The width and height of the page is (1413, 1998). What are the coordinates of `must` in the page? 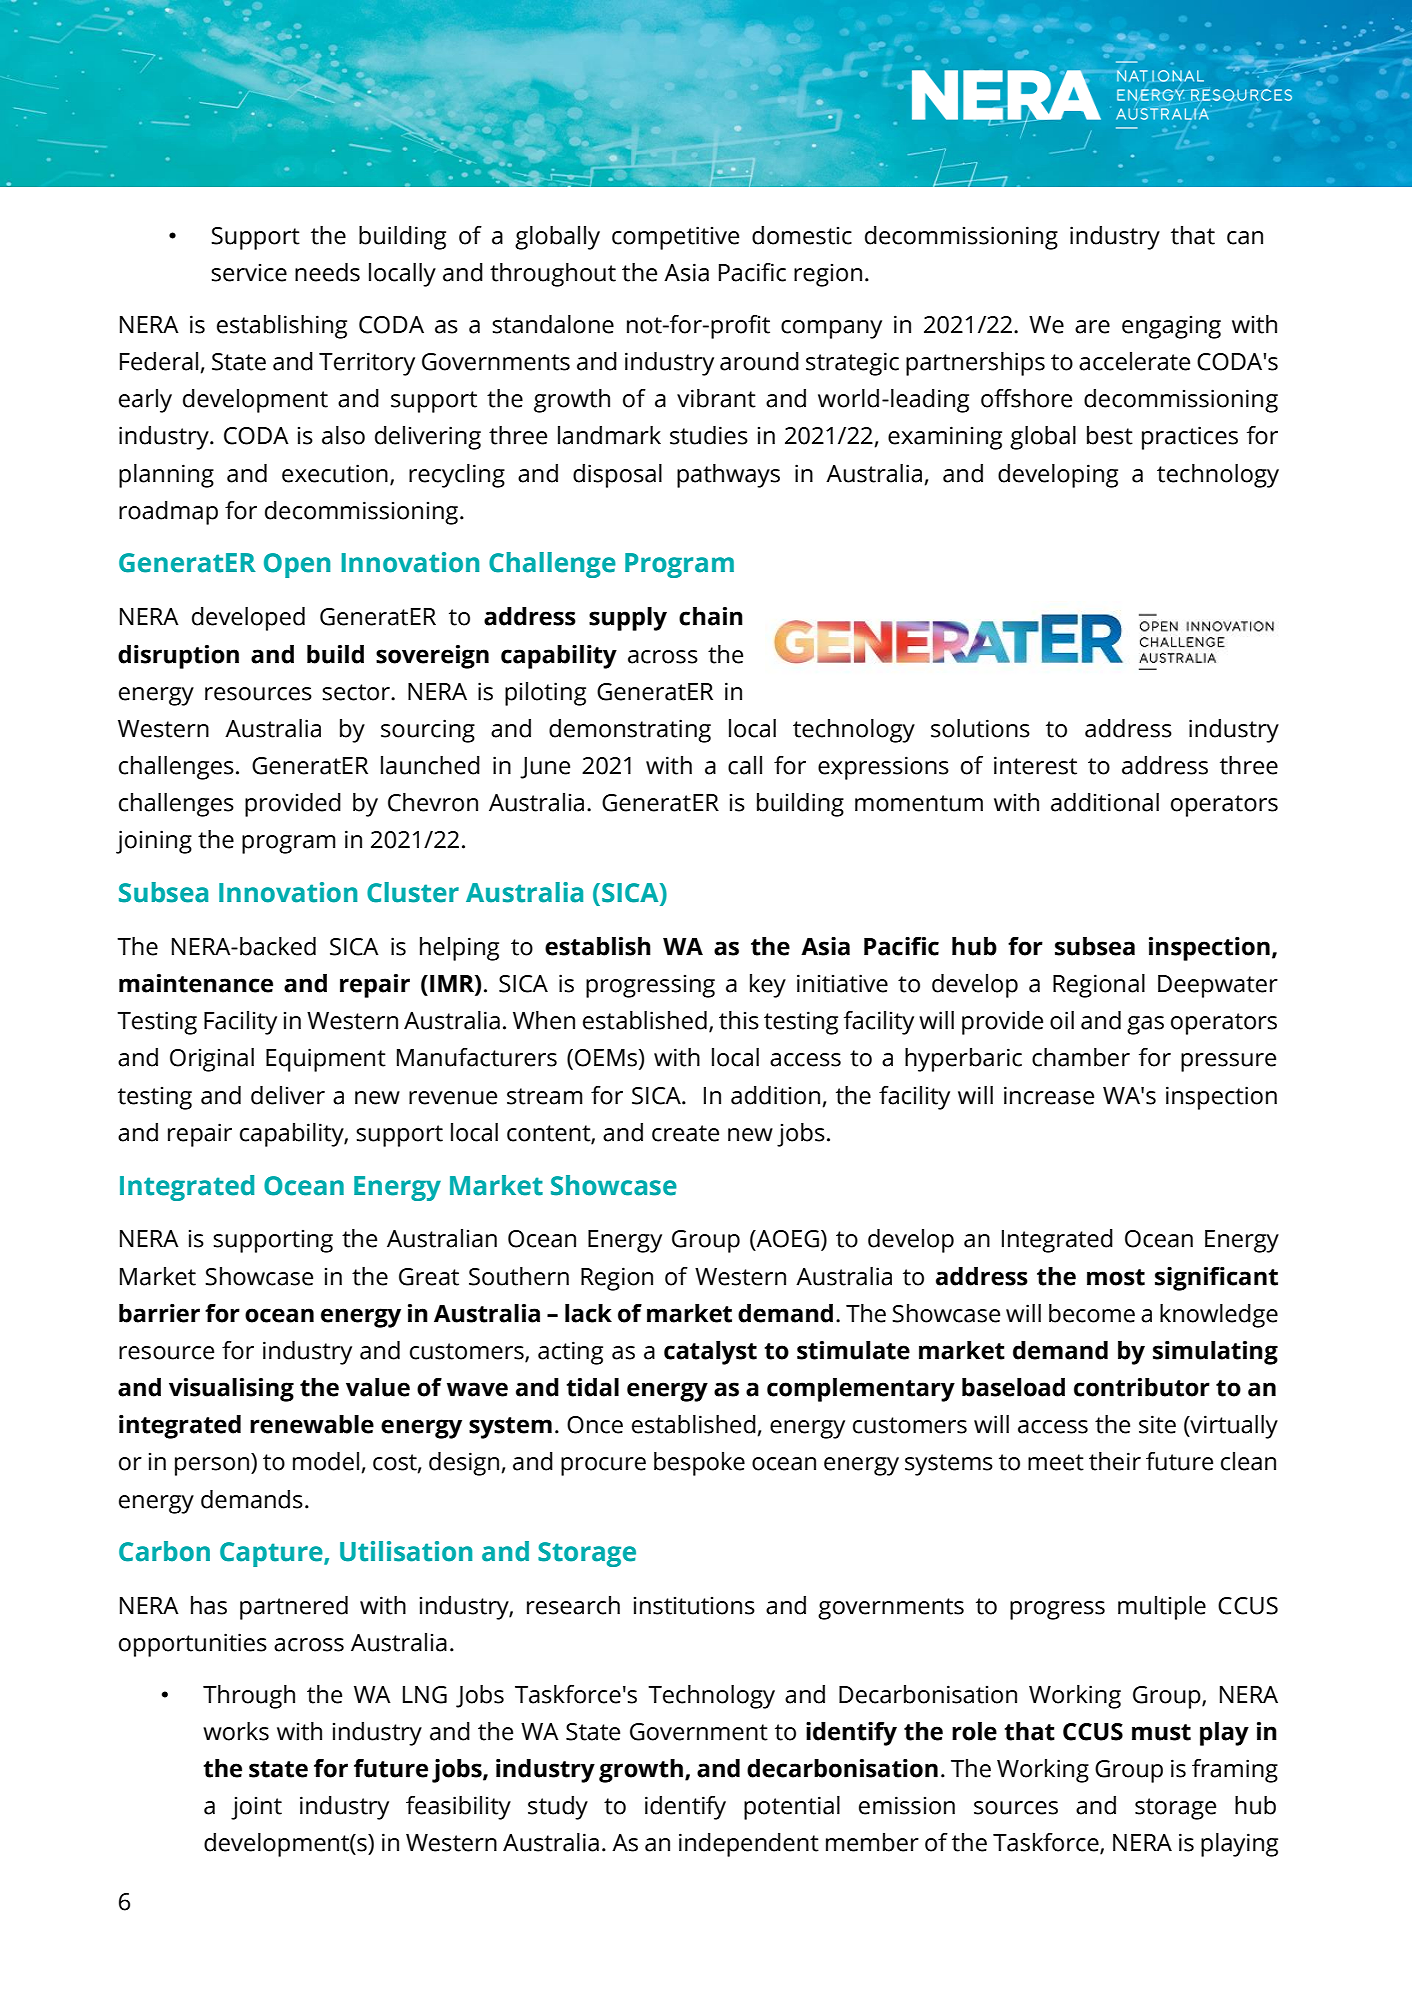 It's located at (1161, 1732).
